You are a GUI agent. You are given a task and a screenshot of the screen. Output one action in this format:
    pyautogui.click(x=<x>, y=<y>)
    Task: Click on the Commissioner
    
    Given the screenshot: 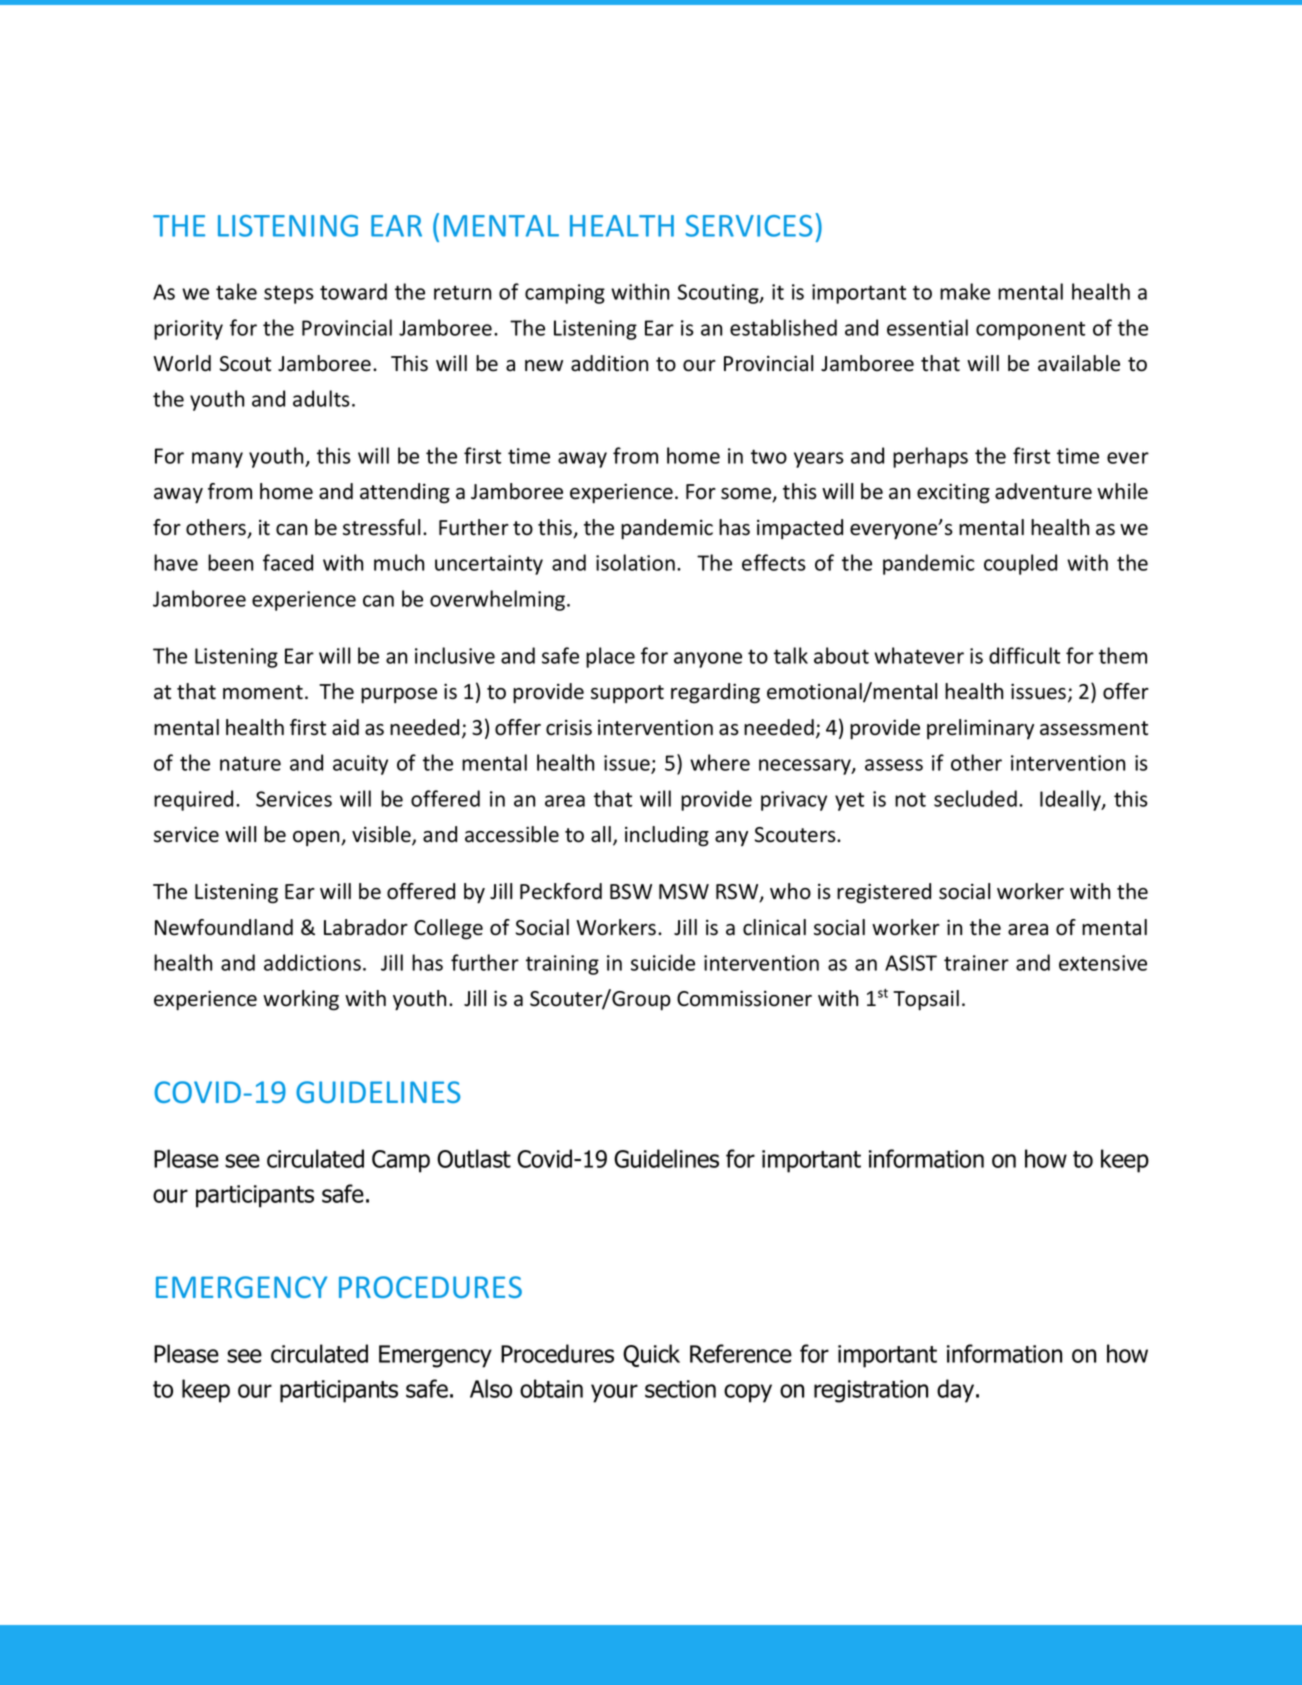 What is the action you would take?
    pyautogui.click(x=744, y=998)
